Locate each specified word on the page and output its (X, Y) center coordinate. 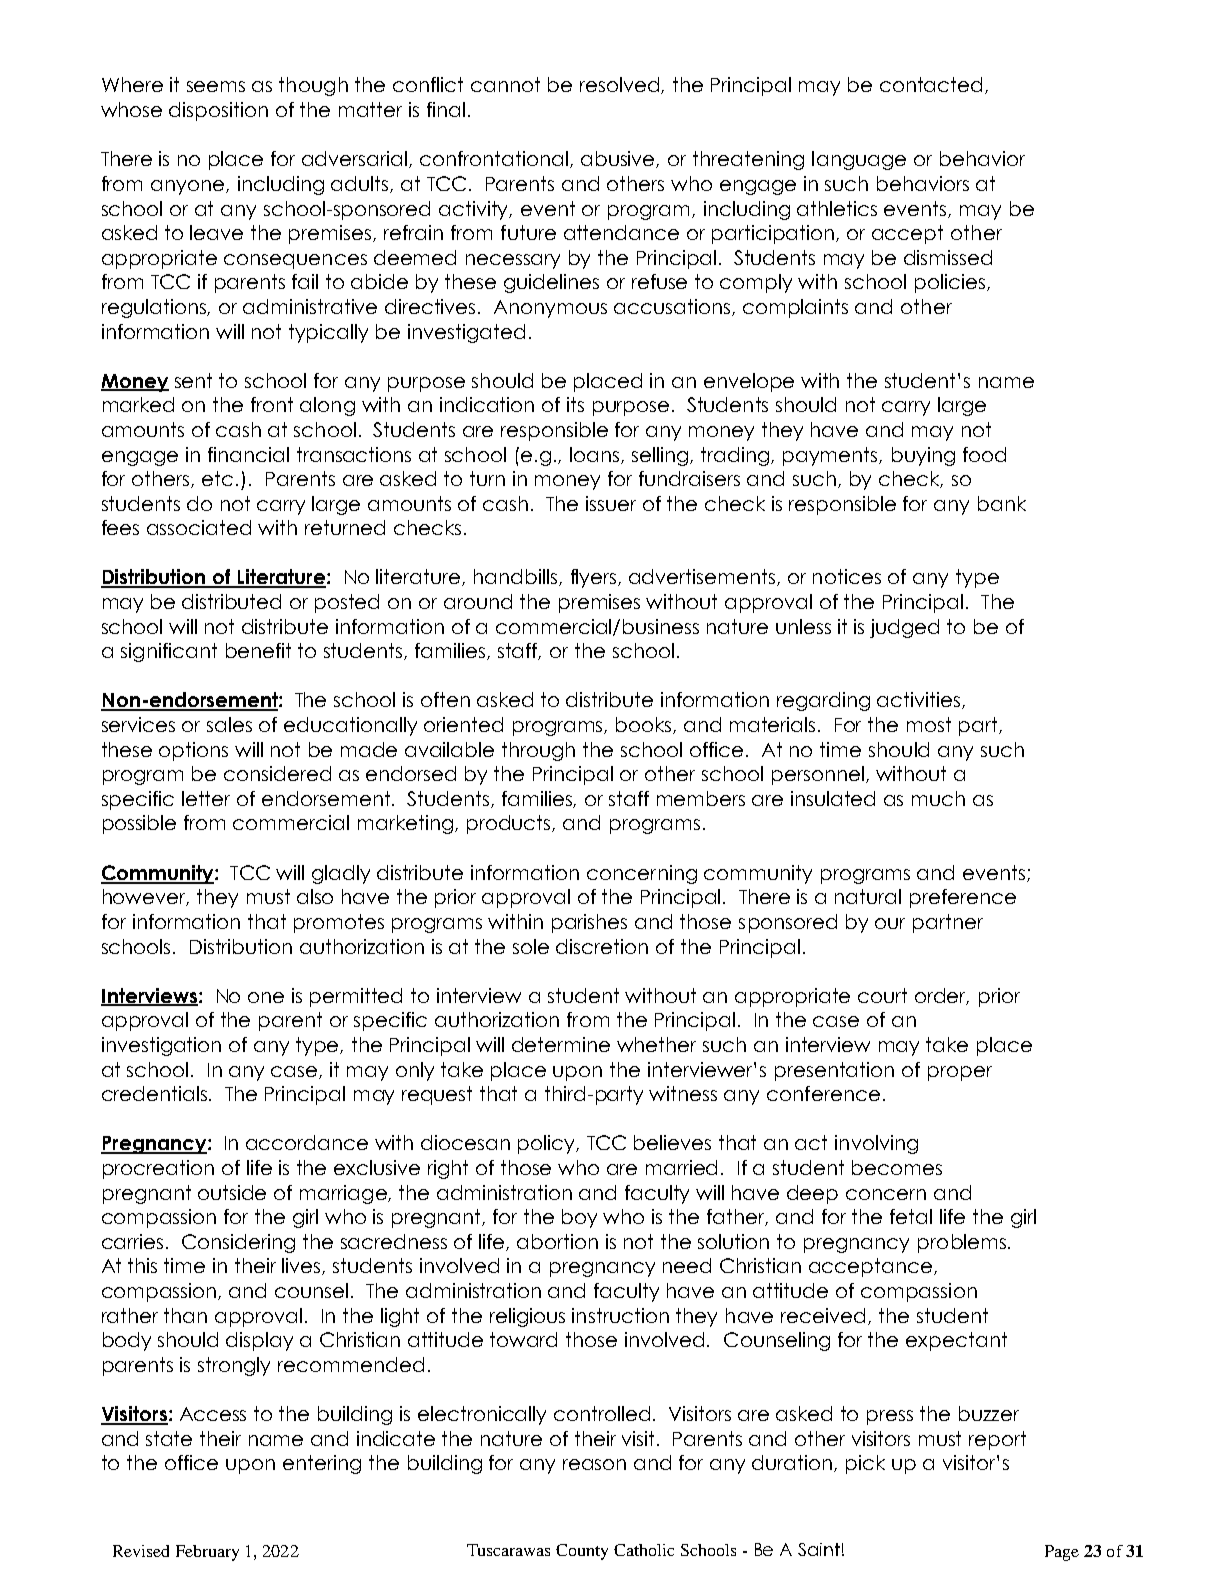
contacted (933, 85)
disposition (218, 111)
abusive (619, 159)
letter (206, 798)
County (582, 1552)
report (997, 1440)
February (207, 1553)
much (938, 798)
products (510, 824)
